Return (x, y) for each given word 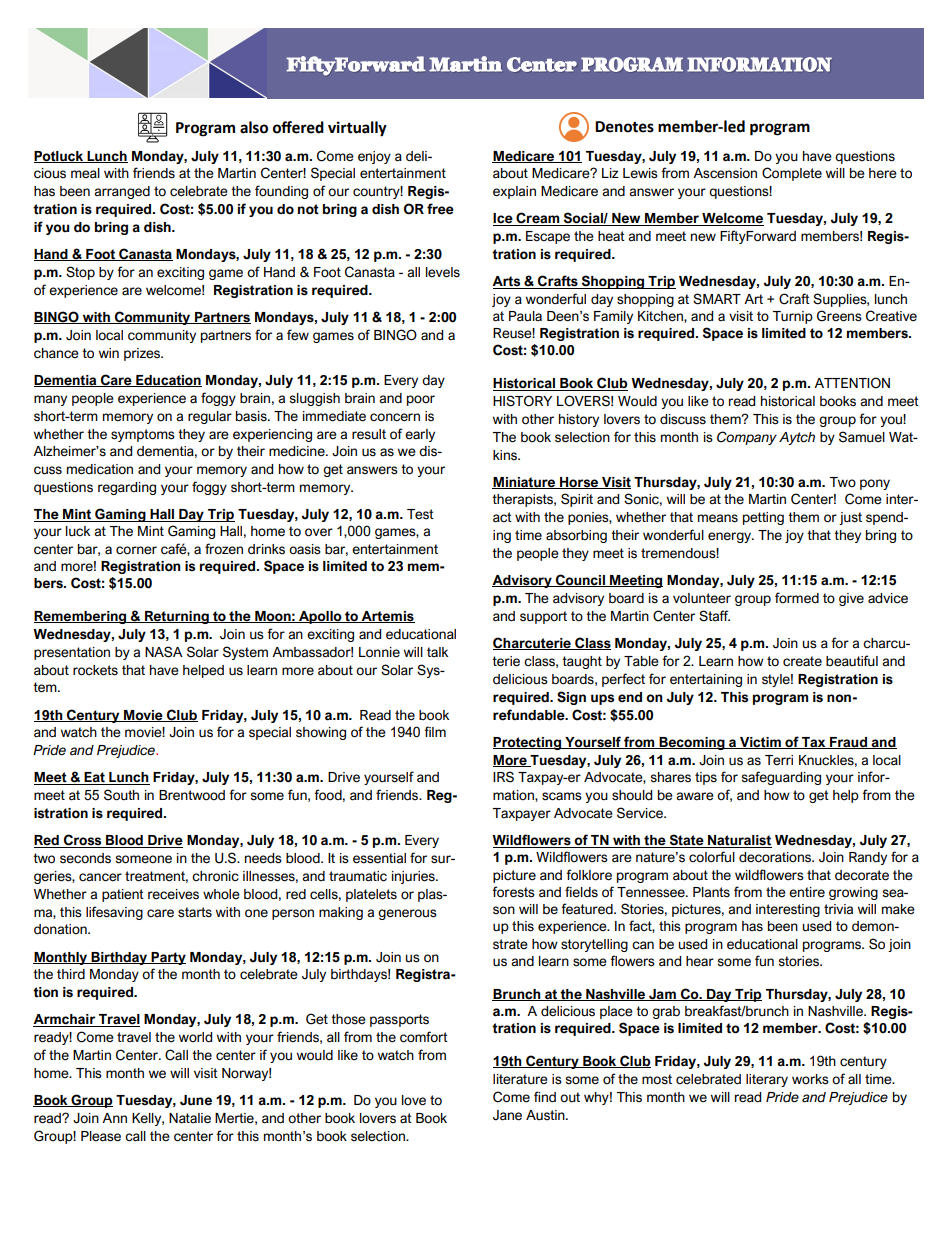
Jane (507, 1115)
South (121, 795)
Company (747, 438)
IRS (503, 777)
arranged (122, 192)
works (810, 1079)
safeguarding (781, 778)
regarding (127, 488)
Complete (792, 174)
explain (514, 192)
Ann (114, 1118)
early (420, 435)
